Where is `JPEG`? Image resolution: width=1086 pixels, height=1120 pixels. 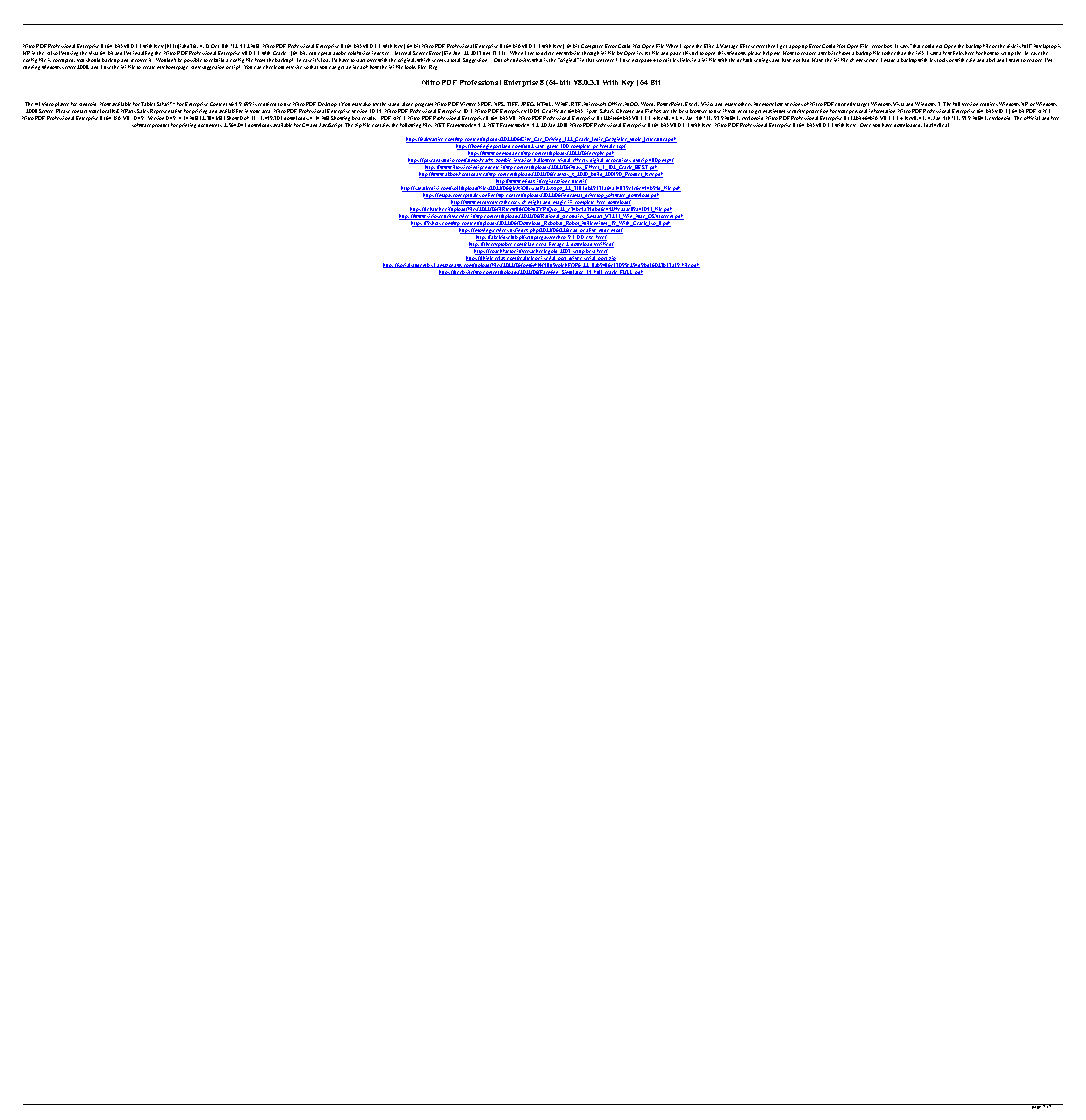
JPEG is located at coordinates (528, 104).
